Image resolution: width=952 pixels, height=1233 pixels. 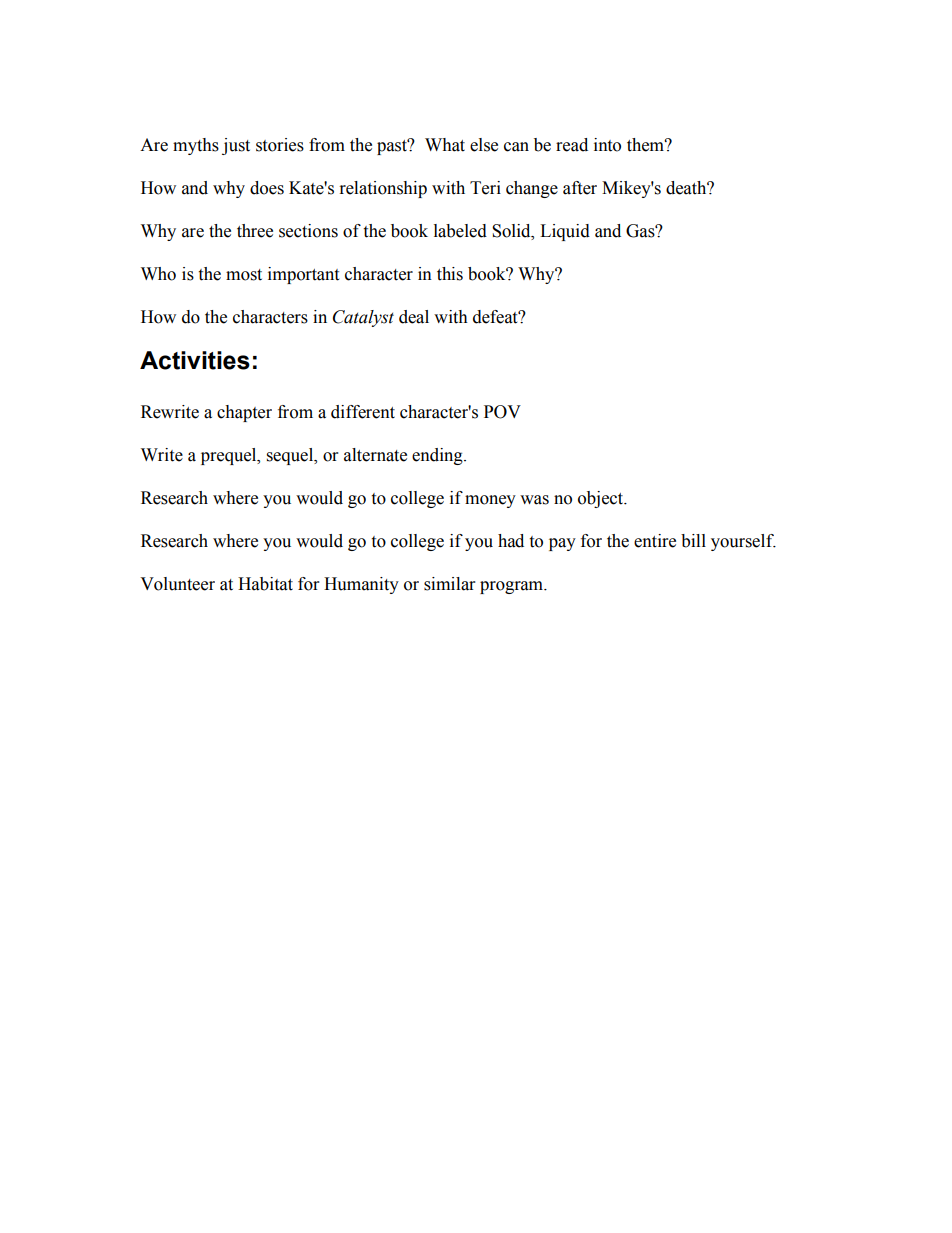 What do you see at coordinates (449, 584) in the document?
I see `similar` at bounding box center [449, 584].
